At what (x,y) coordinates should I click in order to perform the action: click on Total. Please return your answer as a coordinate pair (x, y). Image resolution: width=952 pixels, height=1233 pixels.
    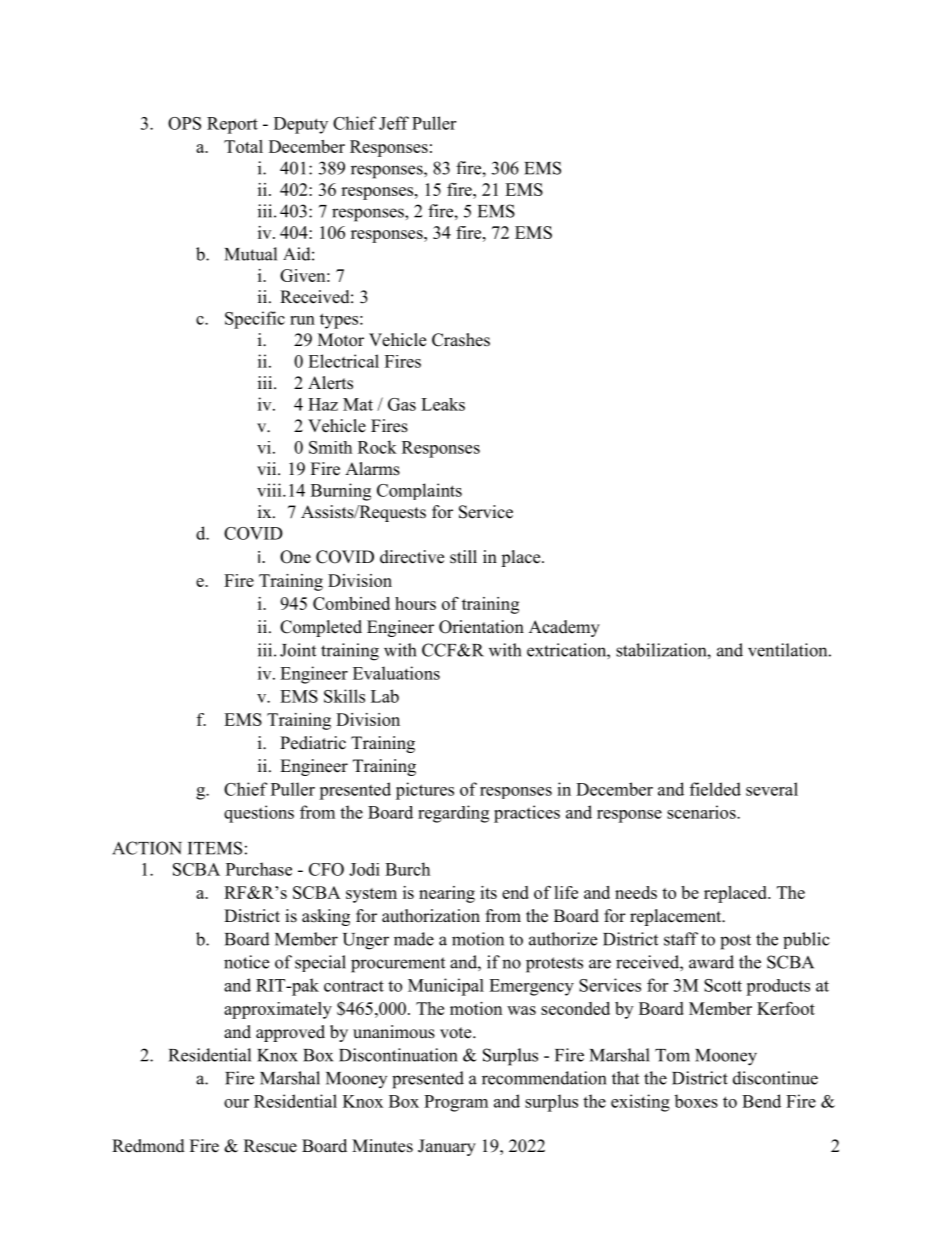
    Looking at the image, I should click on (243, 146).
